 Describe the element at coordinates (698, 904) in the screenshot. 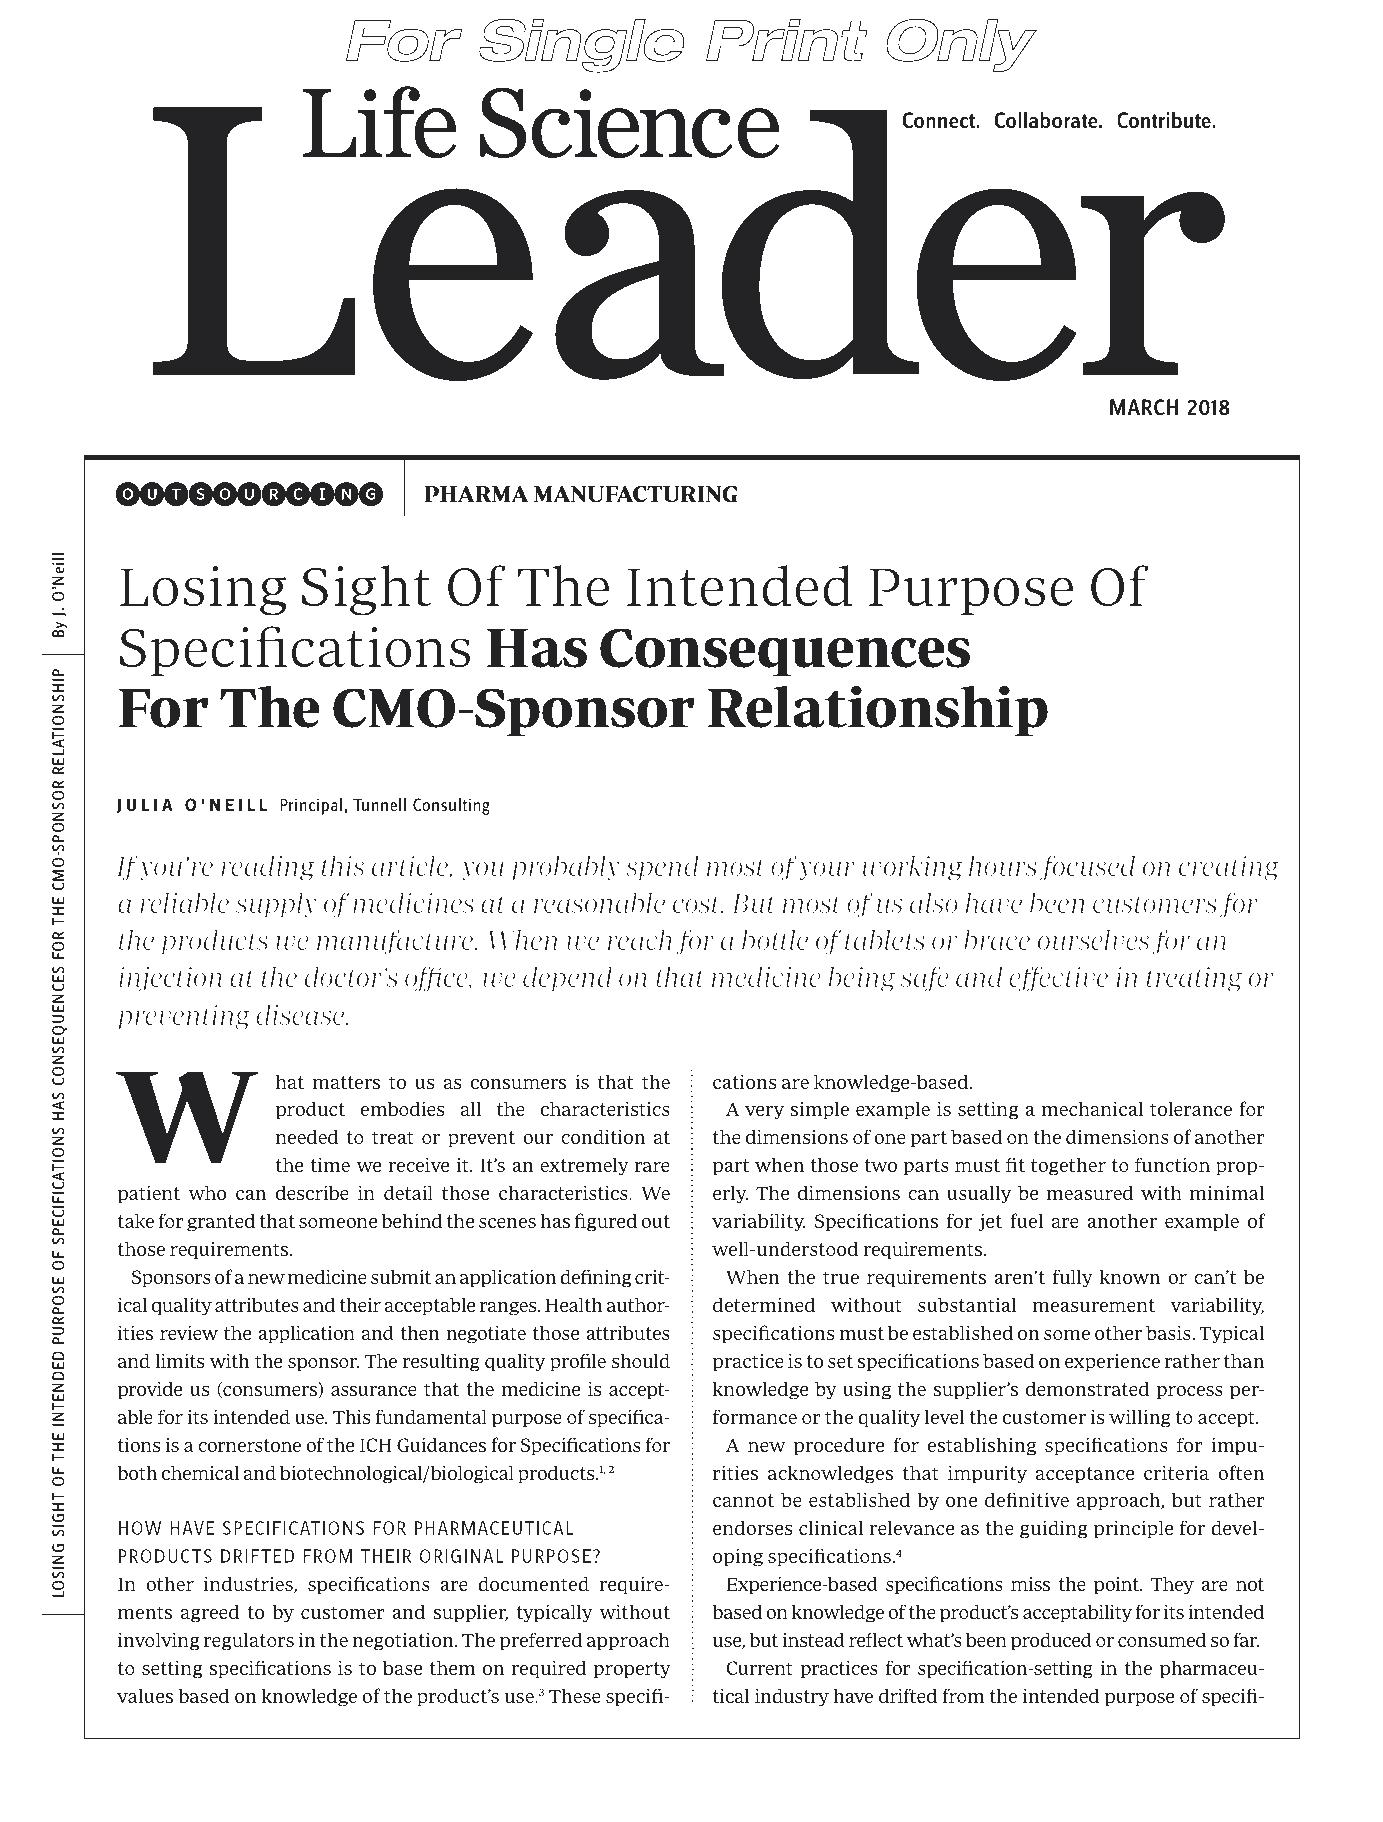

I see `cost` at that location.
